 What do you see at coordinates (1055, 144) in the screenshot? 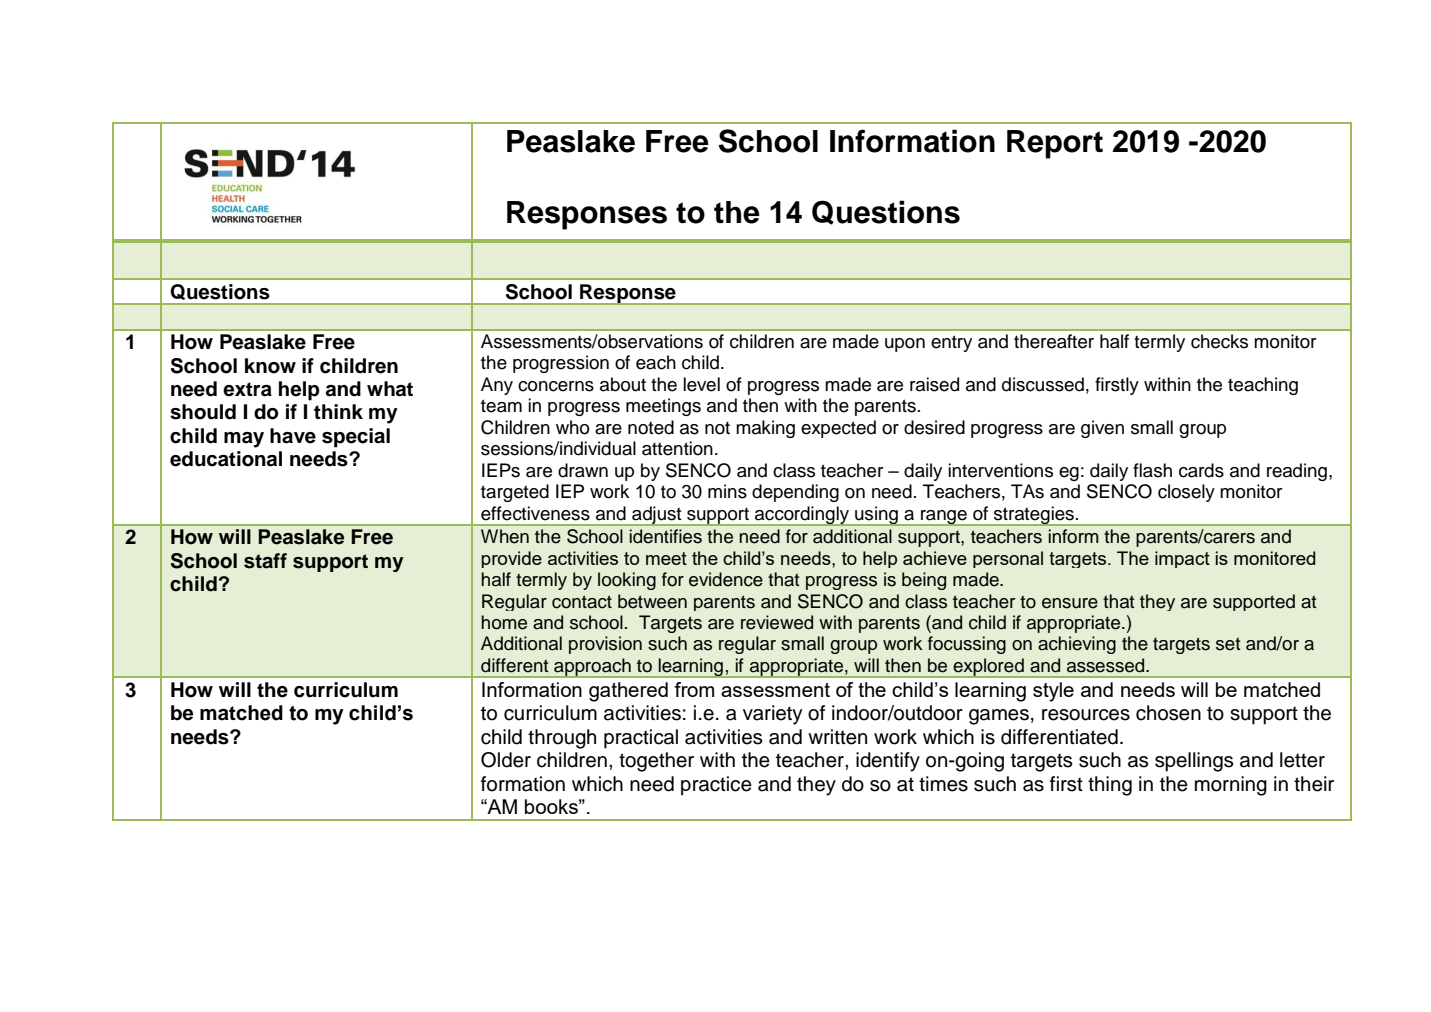
I see `Report` at bounding box center [1055, 144].
